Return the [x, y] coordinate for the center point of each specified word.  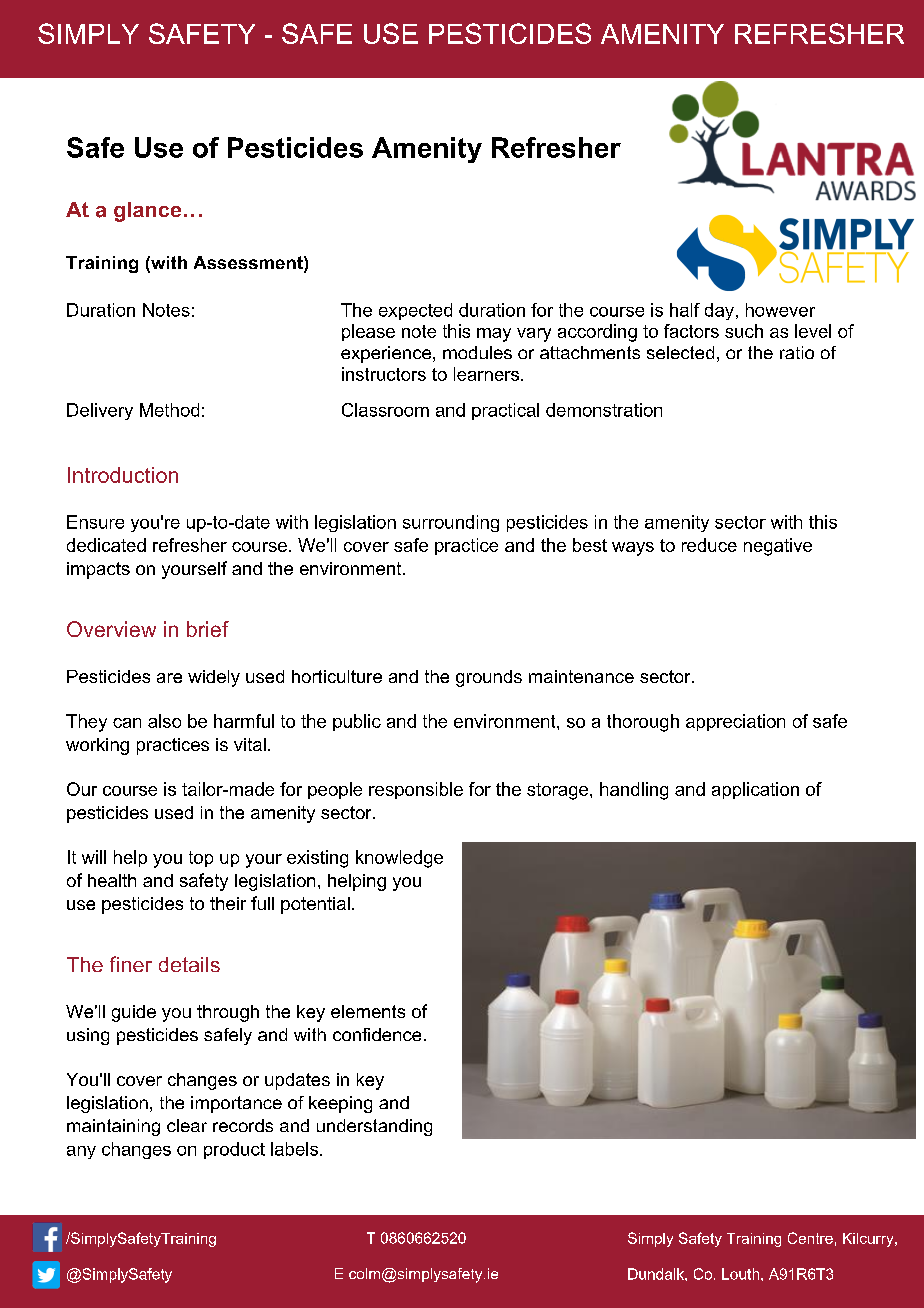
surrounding [451, 523]
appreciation [735, 722]
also [164, 721]
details [189, 964]
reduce [709, 545]
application [755, 790]
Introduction [123, 475]
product [234, 1150]
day [719, 311]
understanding [374, 1127]
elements [368, 1011]
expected [415, 311]
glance [147, 212]
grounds [489, 678]
